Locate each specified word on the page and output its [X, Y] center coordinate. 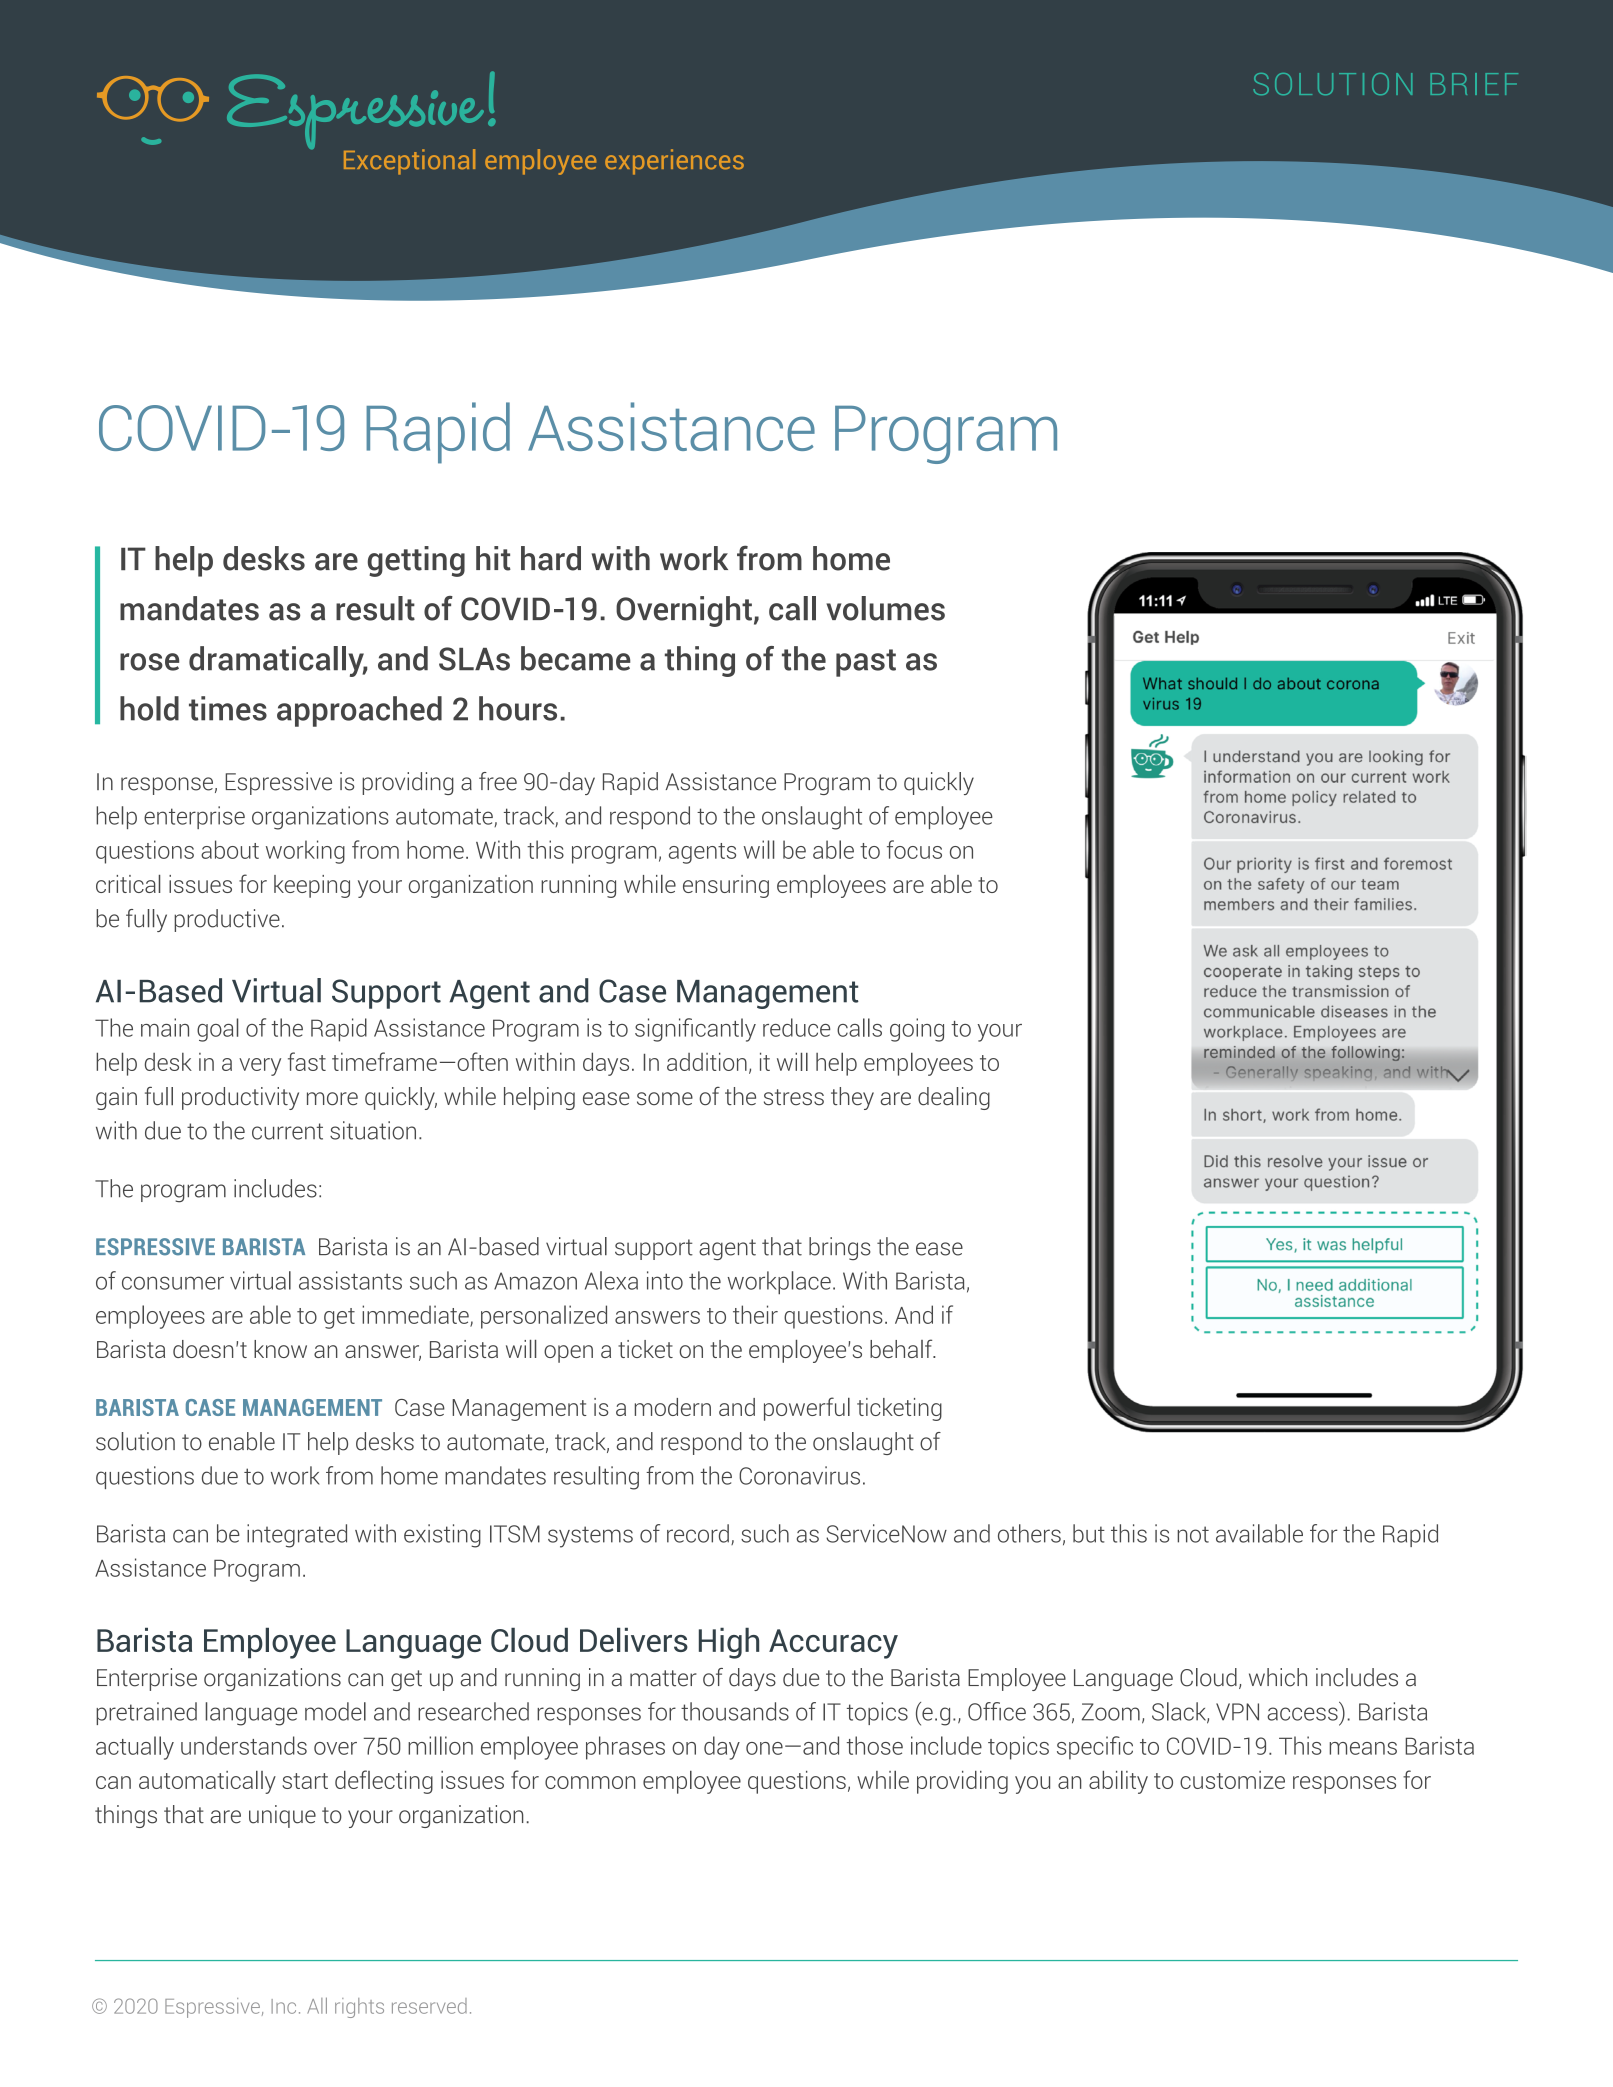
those [875, 1745]
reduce [796, 1027]
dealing [954, 1098]
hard [551, 558]
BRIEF [1474, 84]
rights [359, 2008]
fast [307, 1061]
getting [416, 561]
